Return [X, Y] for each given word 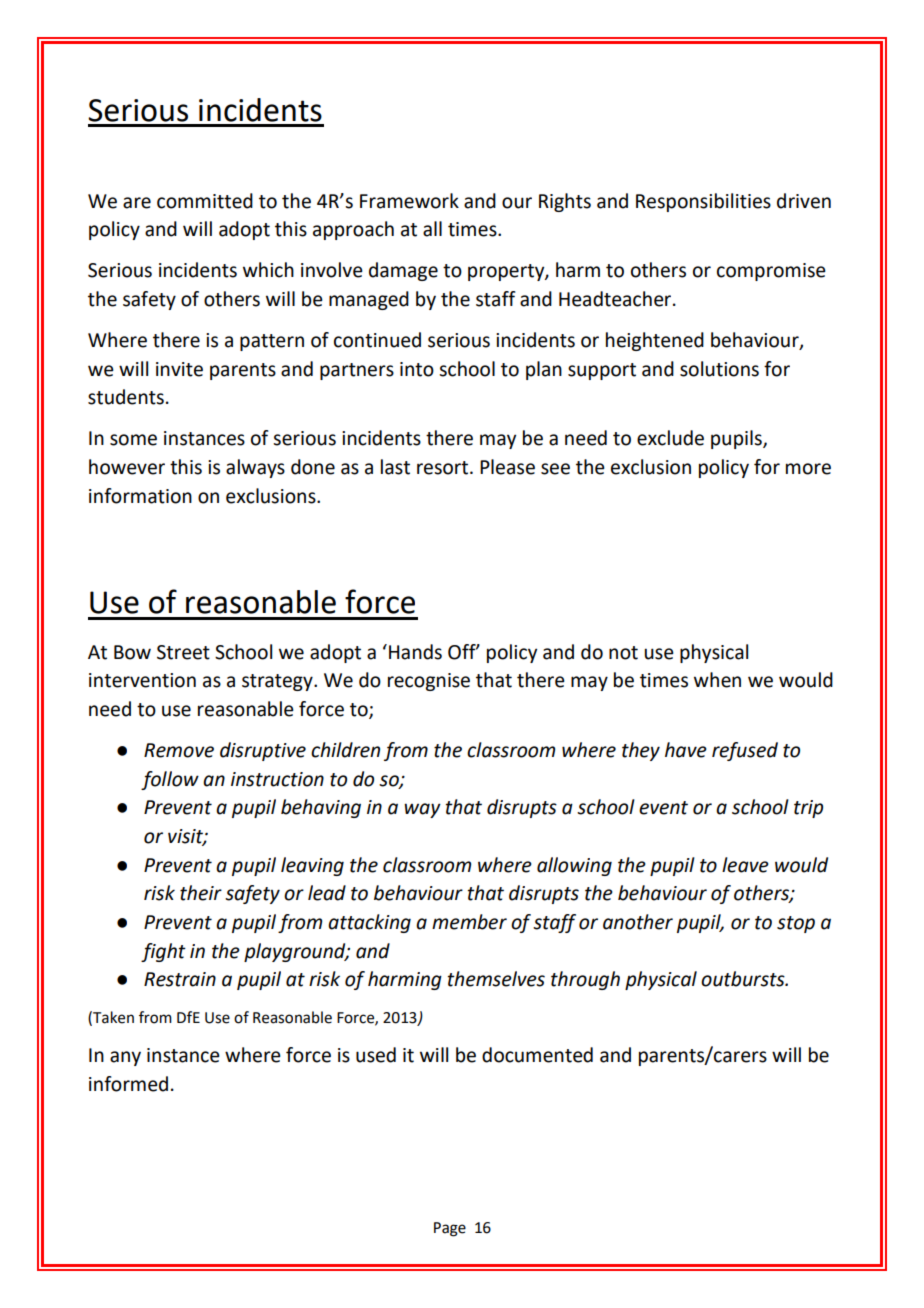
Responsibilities [703, 202]
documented [537, 1055]
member [469, 922]
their [201, 893]
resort [444, 468]
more [808, 469]
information [140, 496]
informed [128, 1084]
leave [745, 865]
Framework [409, 201]
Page [450, 1229]
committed [205, 201]
